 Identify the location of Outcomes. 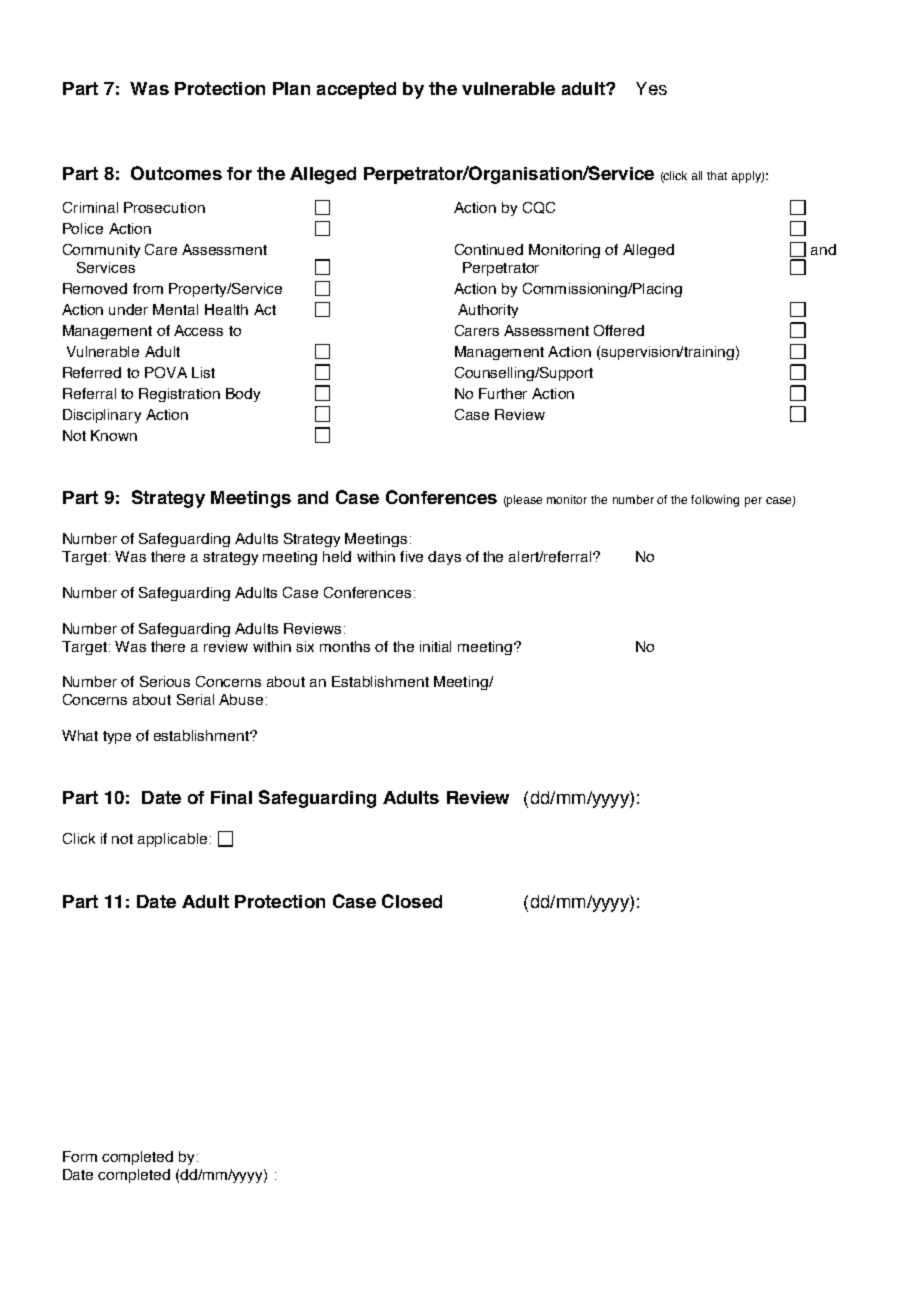
(176, 173).
